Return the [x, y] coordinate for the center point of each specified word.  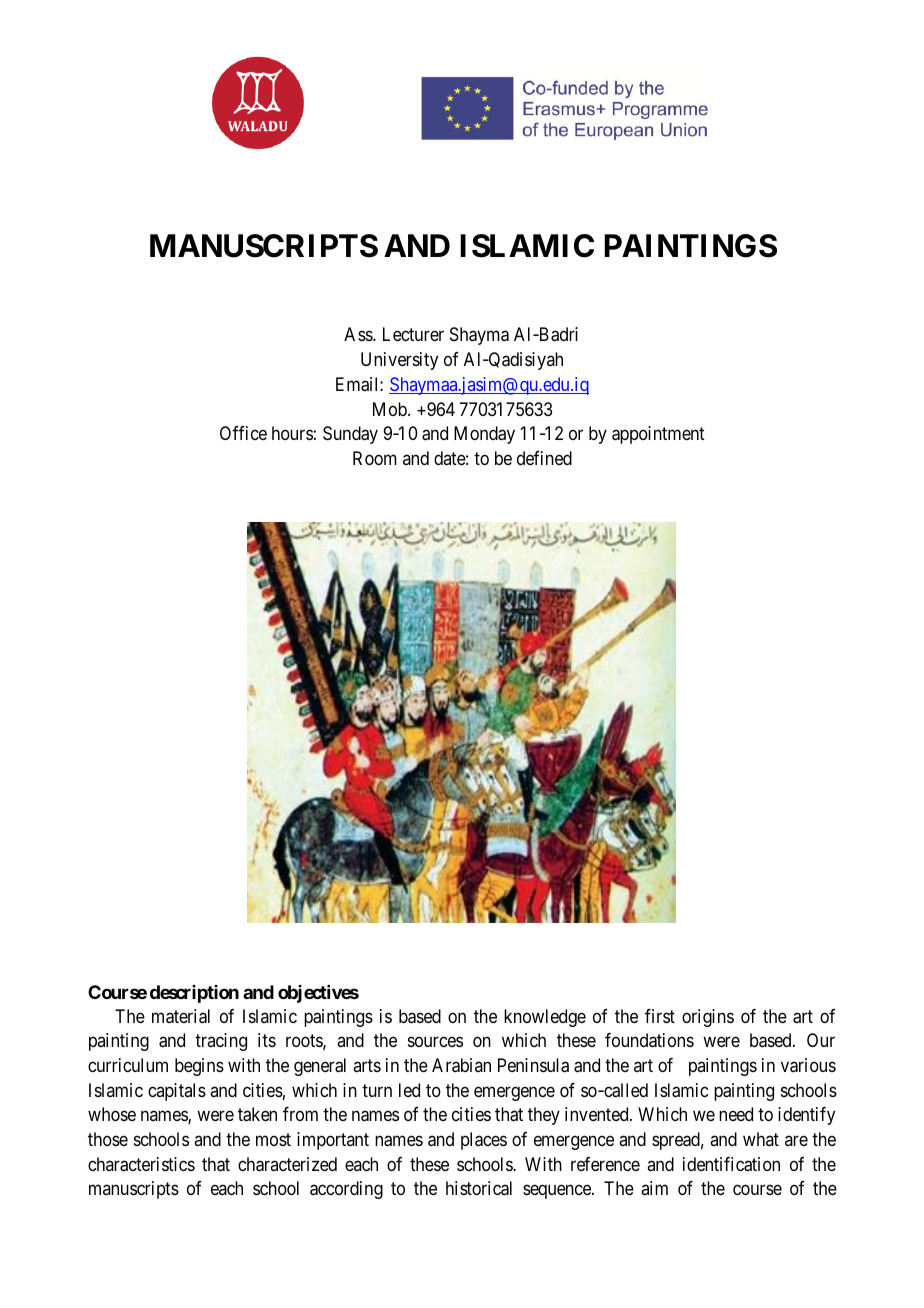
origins [708, 1018]
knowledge [545, 1018]
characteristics [141, 1164]
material [181, 1016]
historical [479, 1188]
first [660, 1016]
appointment [658, 435]
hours [292, 433]
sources [435, 1042]
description [194, 994]
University [399, 361]
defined [544, 458]
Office [243, 433]
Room [375, 458]
